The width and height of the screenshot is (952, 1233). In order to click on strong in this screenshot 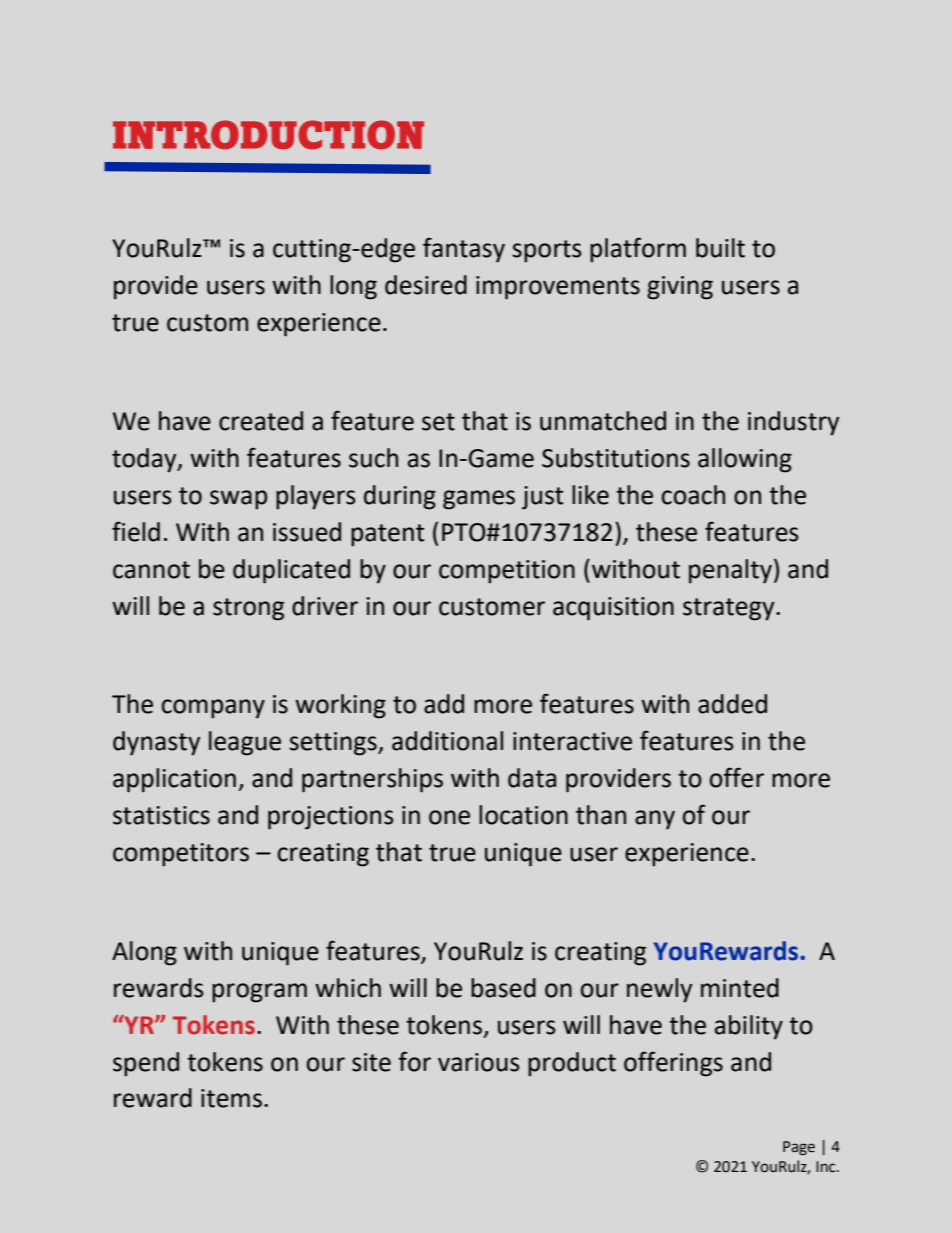, I will do `click(248, 609)`.
